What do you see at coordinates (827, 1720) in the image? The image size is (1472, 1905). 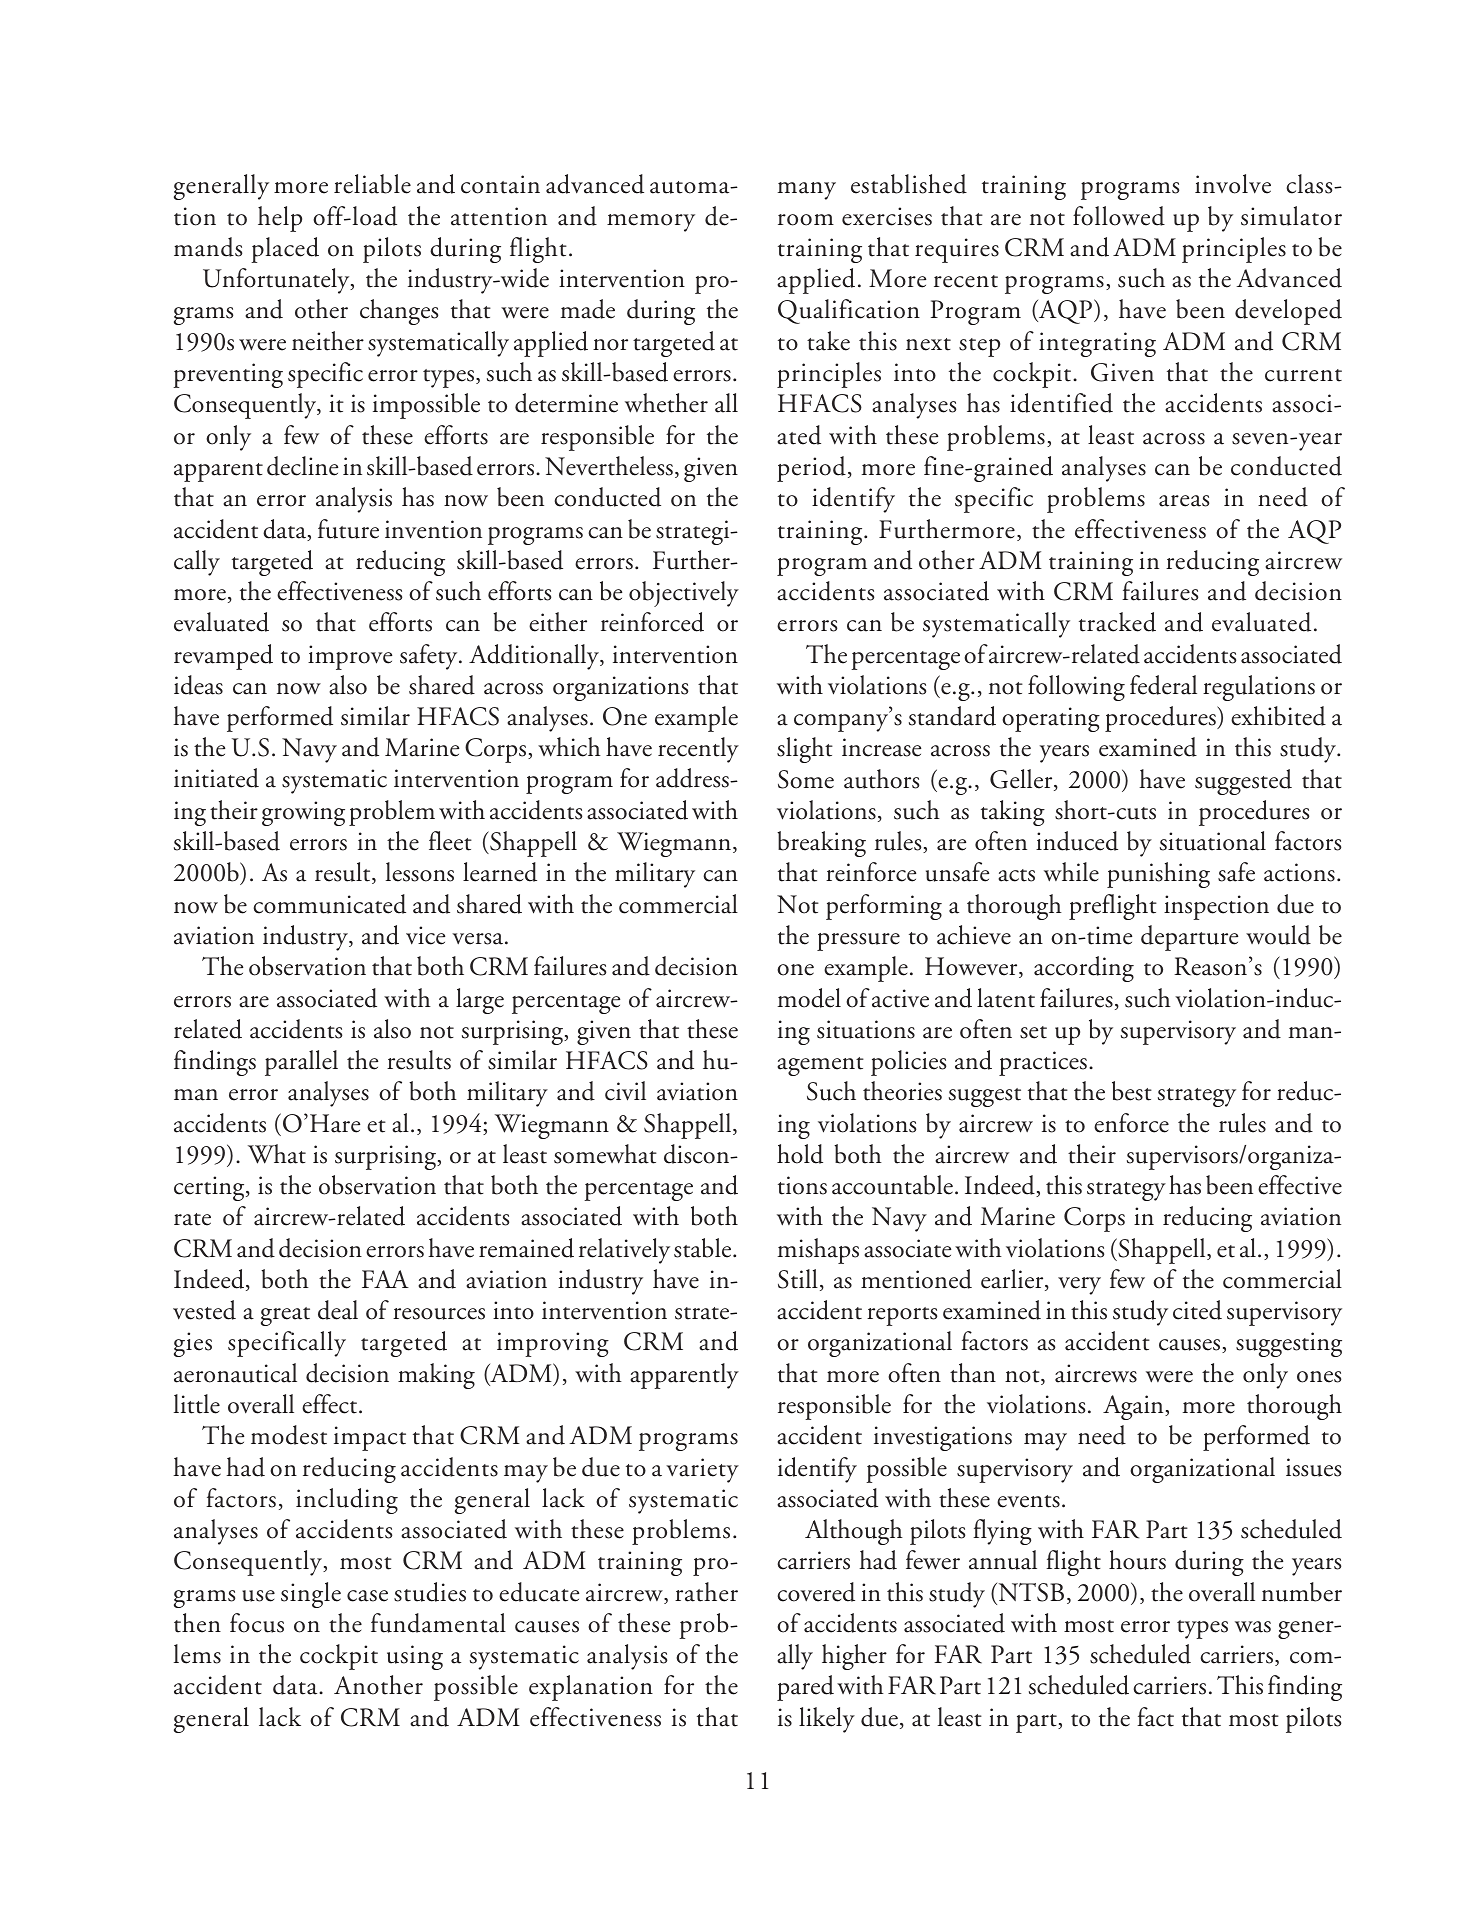 I see `likely` at bounding box center [827, 1720].
